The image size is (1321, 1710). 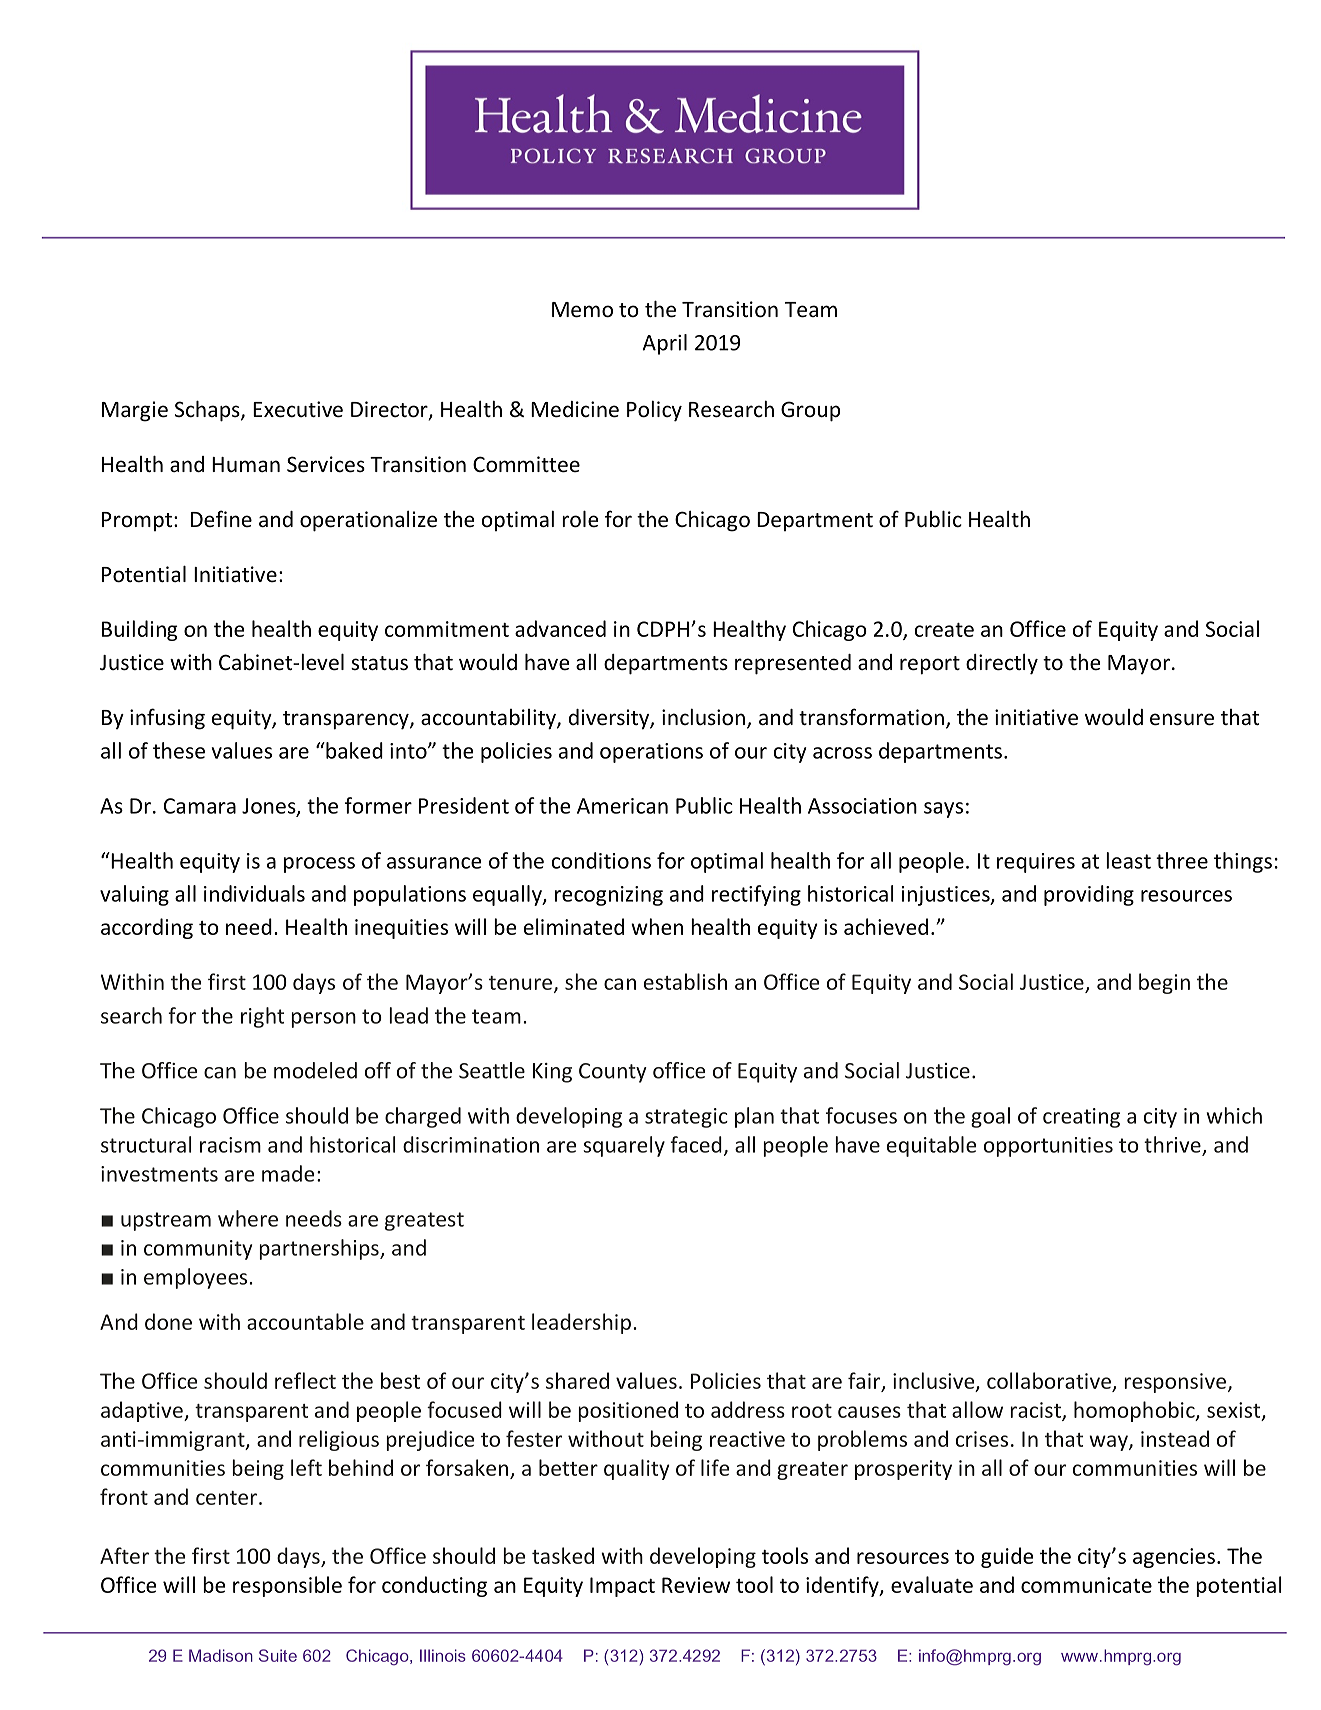 I want to click on Group, so click(x=810, y=411).
